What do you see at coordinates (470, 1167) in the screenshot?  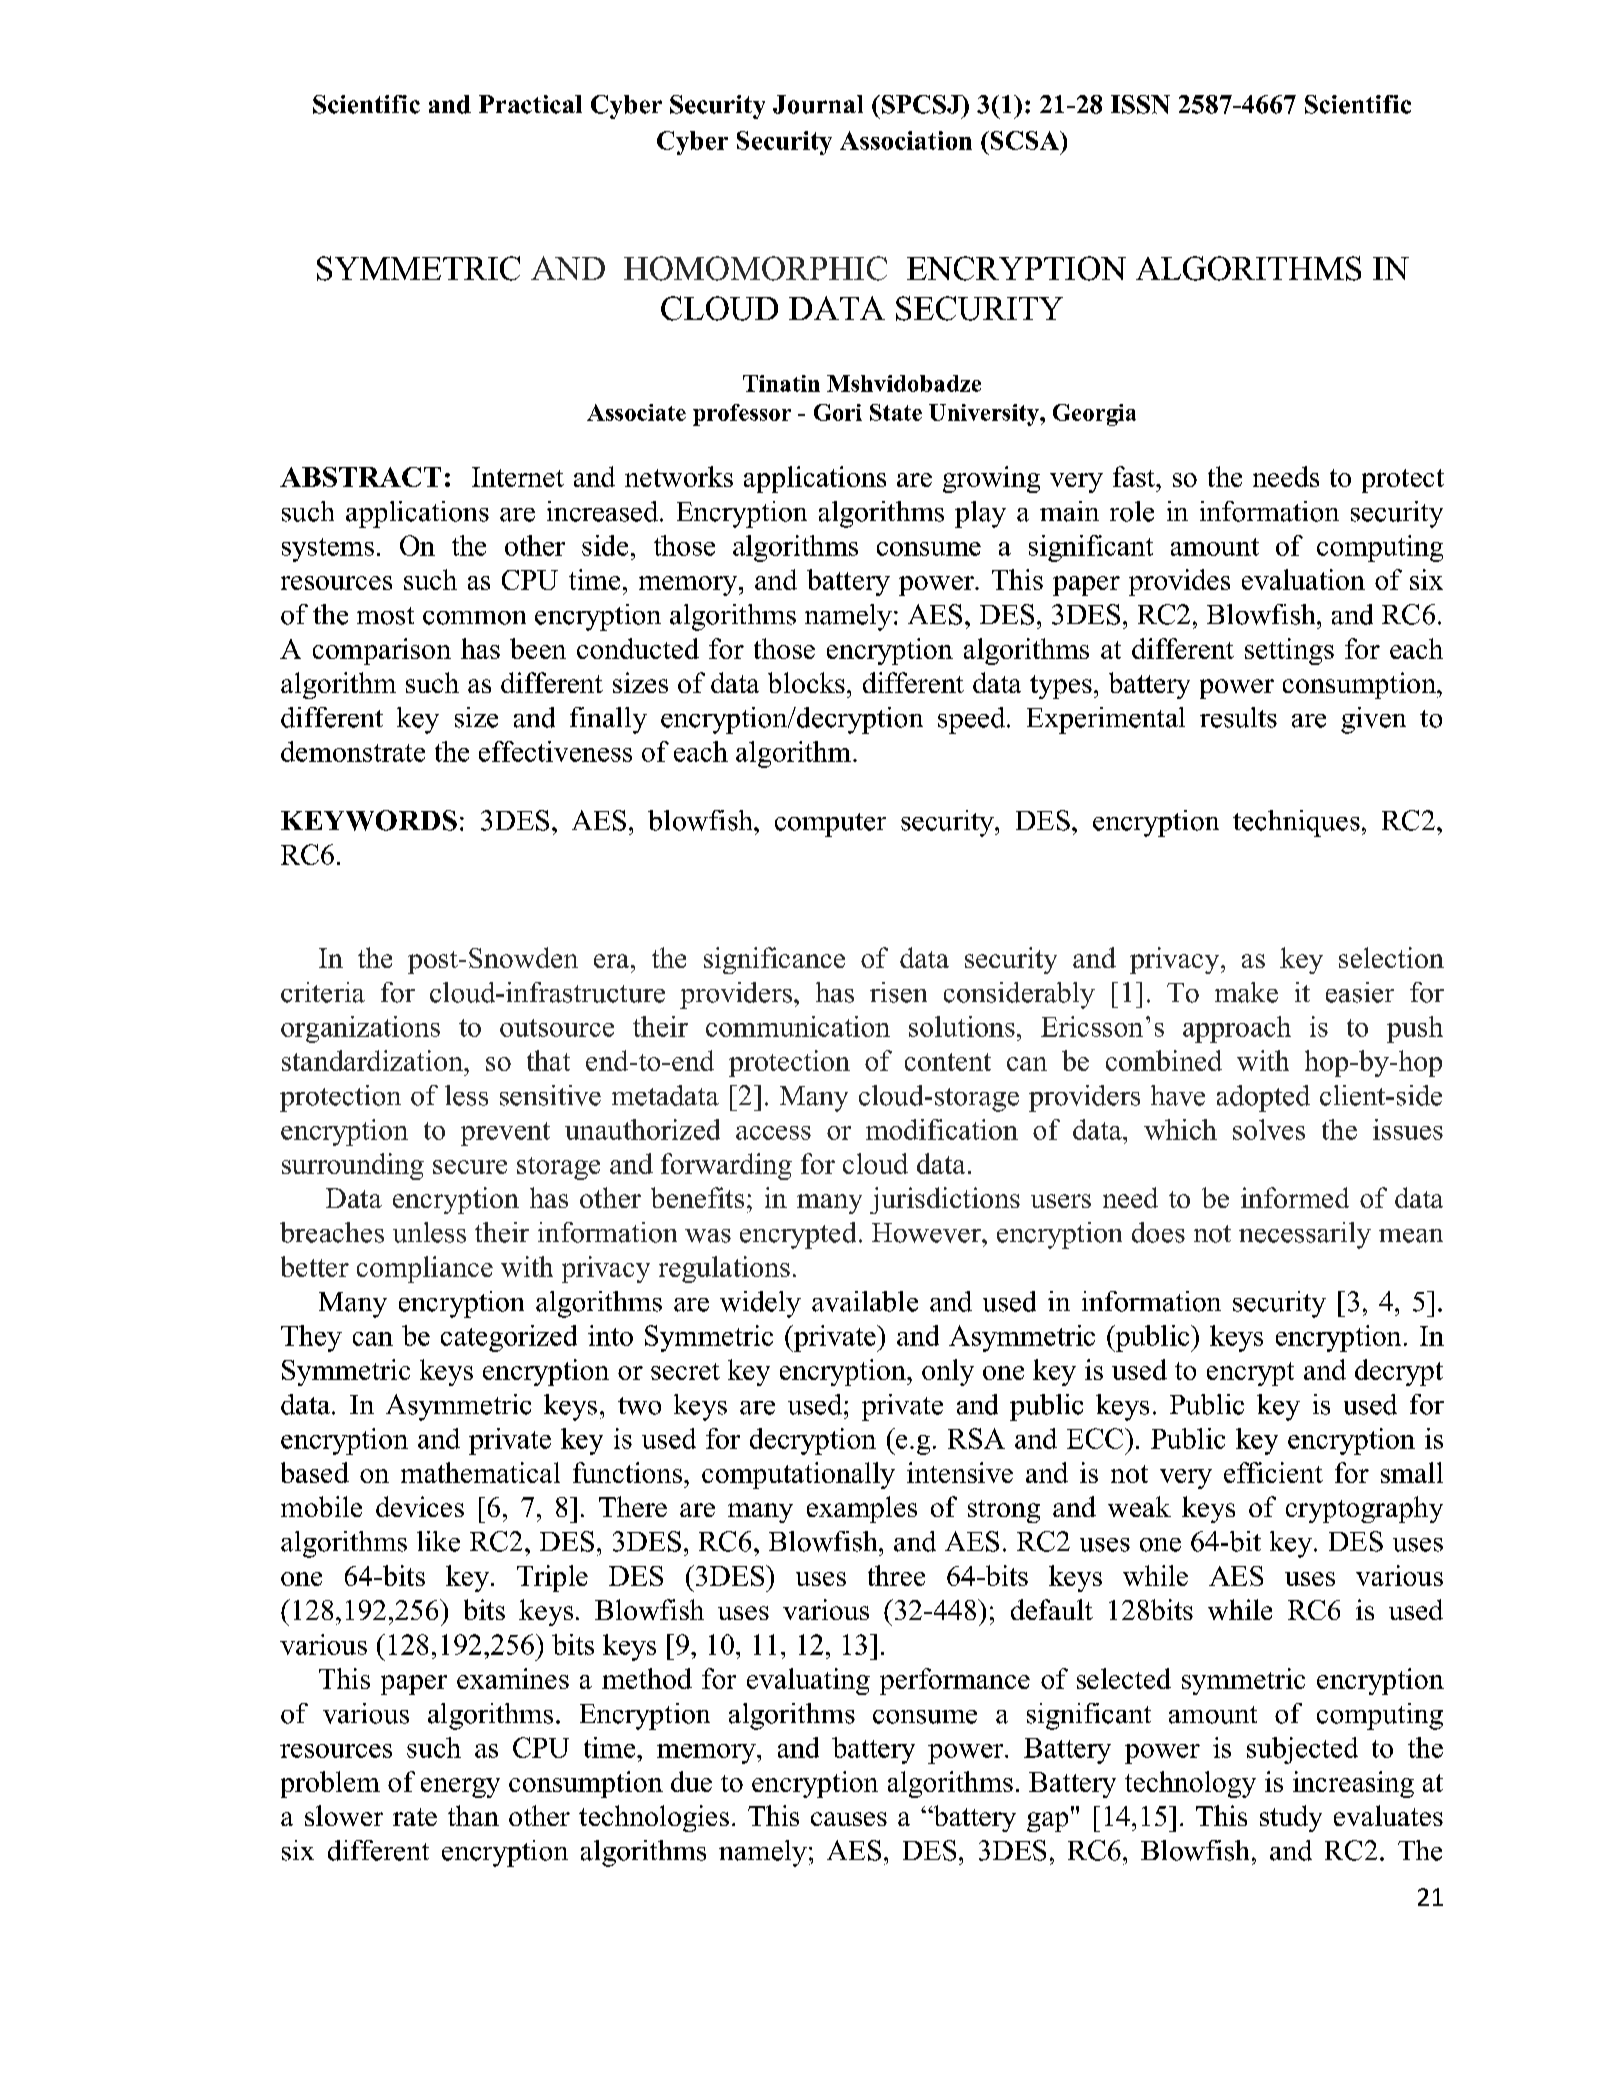 I see `secure` at bounding box center [470, 1167].
